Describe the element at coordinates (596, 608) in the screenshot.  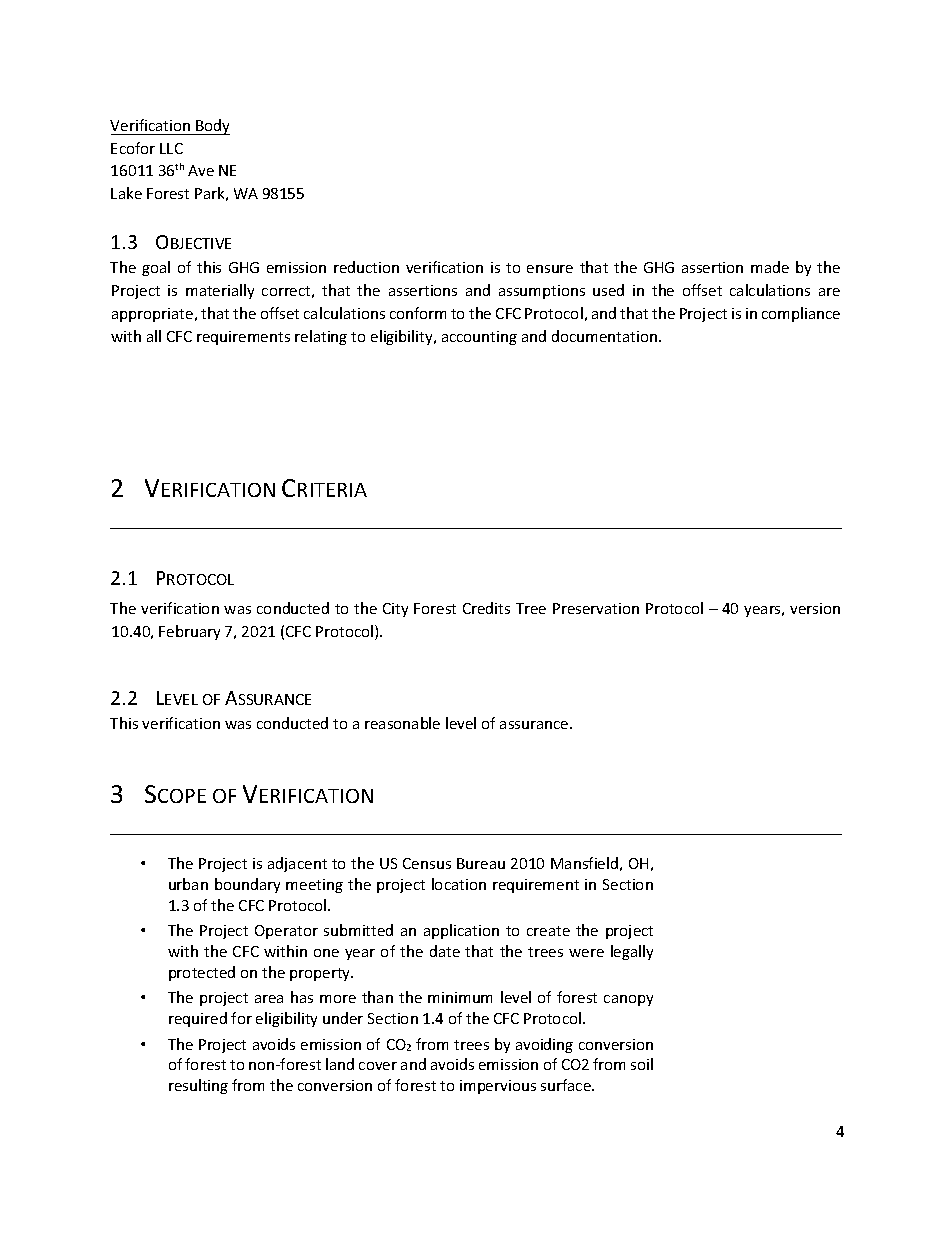
I see `Preservation` at that location.
